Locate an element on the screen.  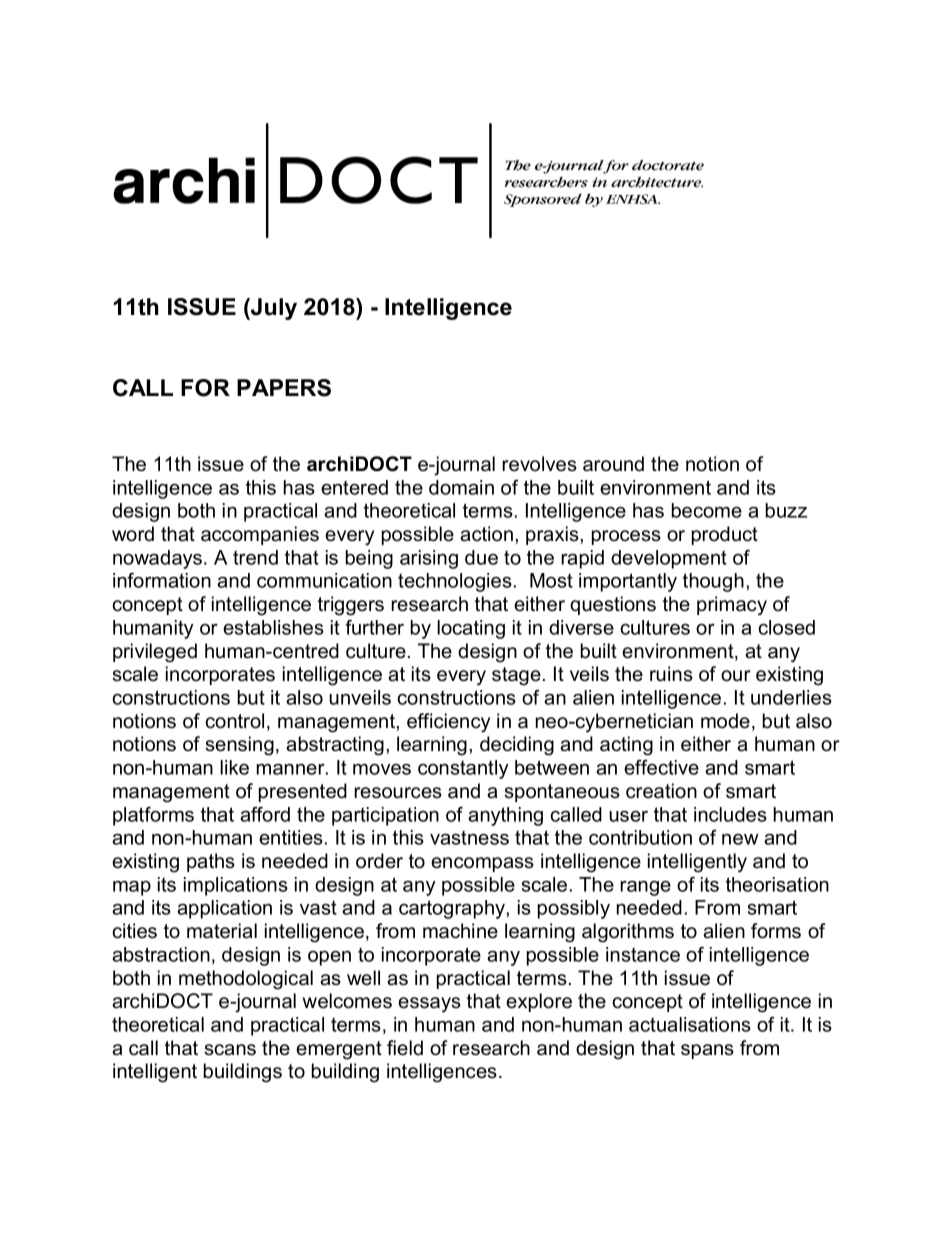
ruins is located at coordinates (671, 674).
